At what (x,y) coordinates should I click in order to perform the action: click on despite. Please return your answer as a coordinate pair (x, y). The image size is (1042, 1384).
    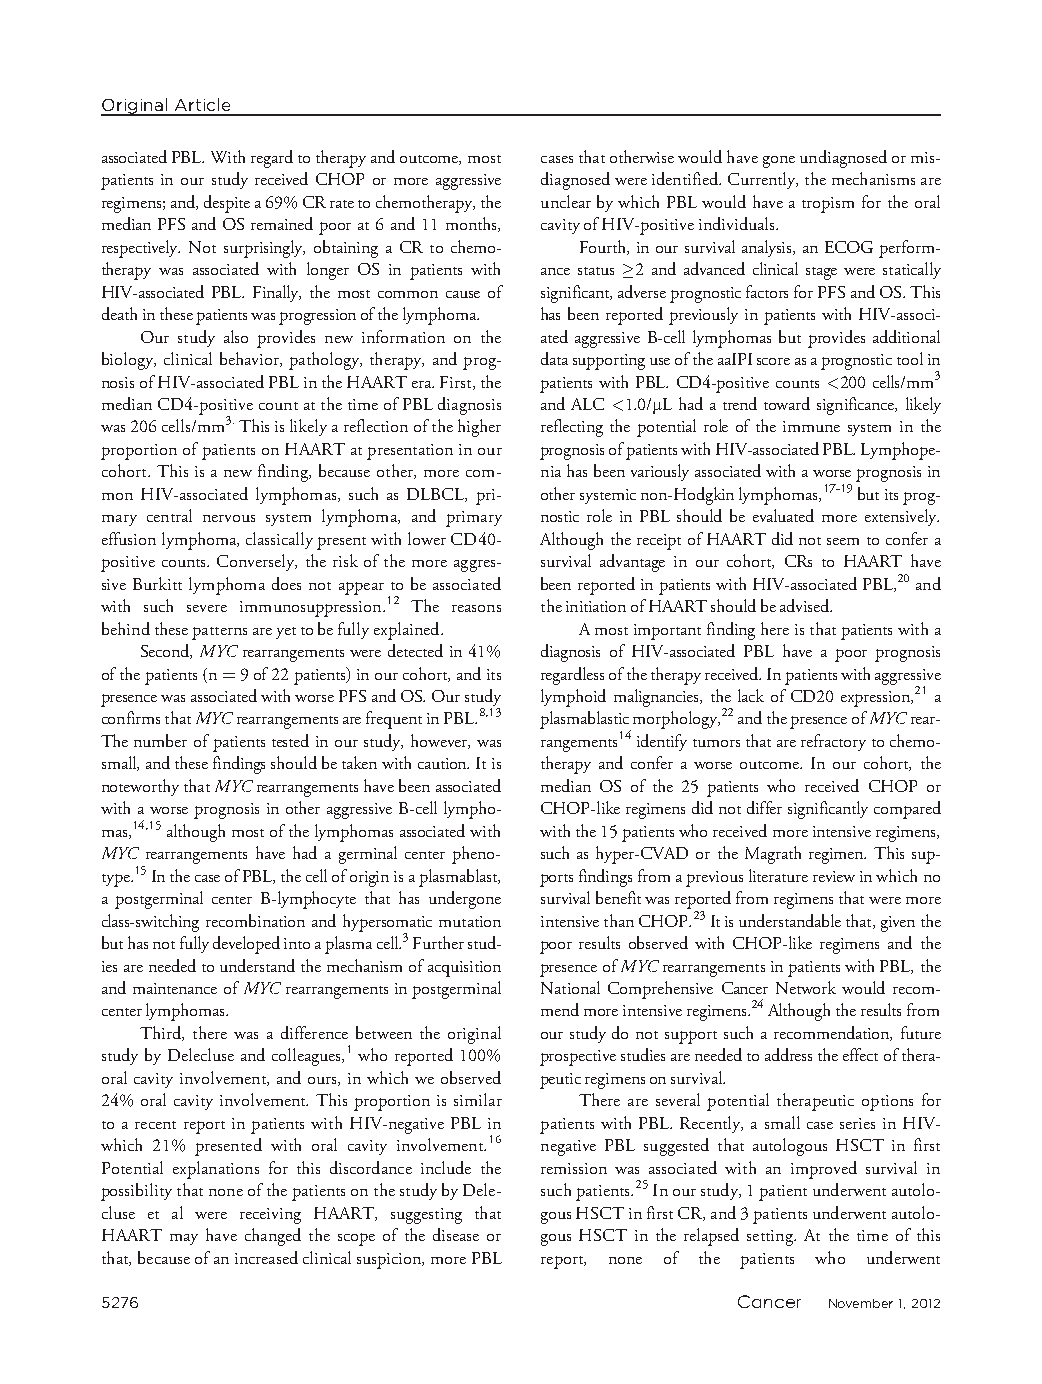
    Looking at the image, I should click on (227, 204).
